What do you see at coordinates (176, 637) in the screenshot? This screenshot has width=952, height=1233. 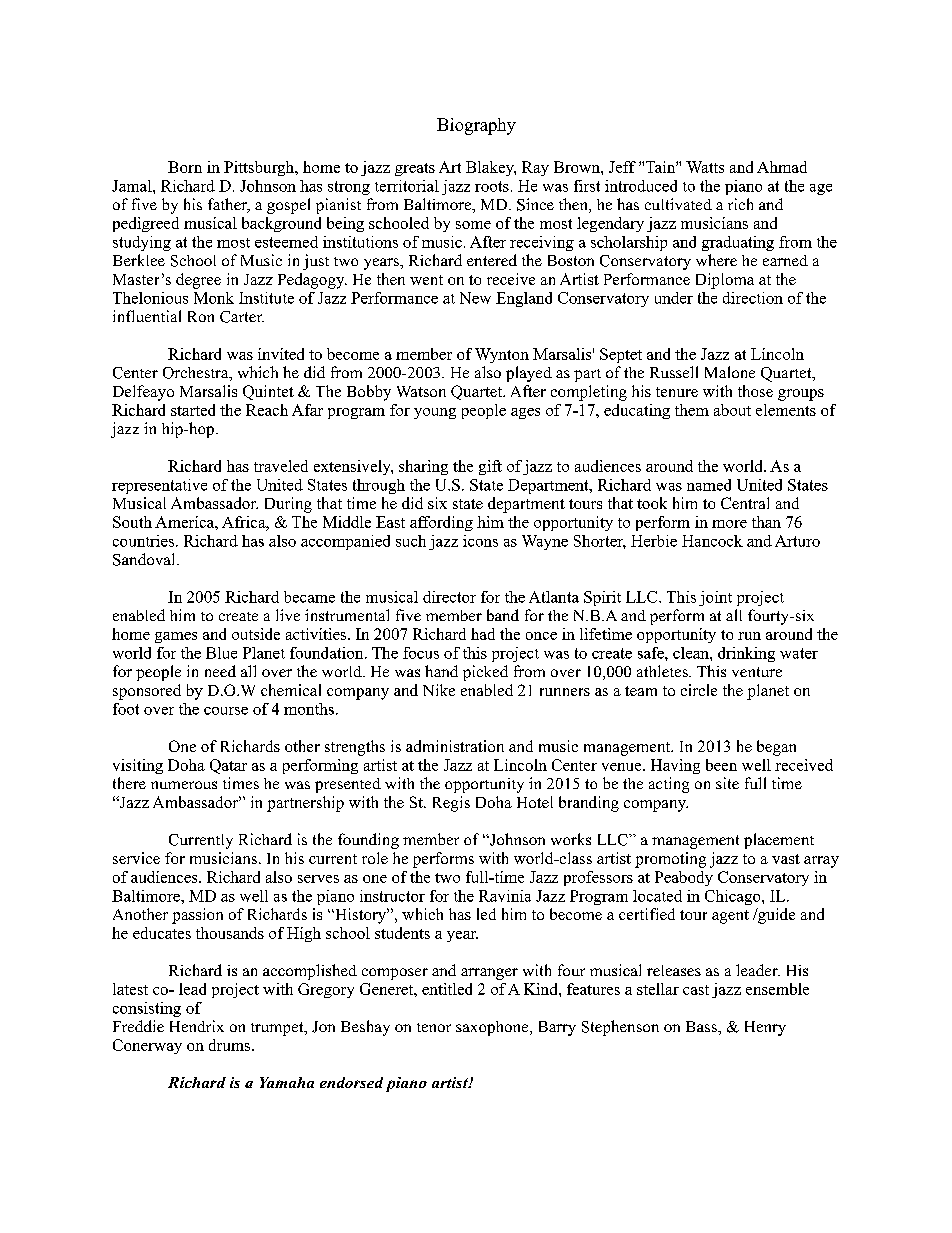 I see `games` at bounding box center [176, 637].
